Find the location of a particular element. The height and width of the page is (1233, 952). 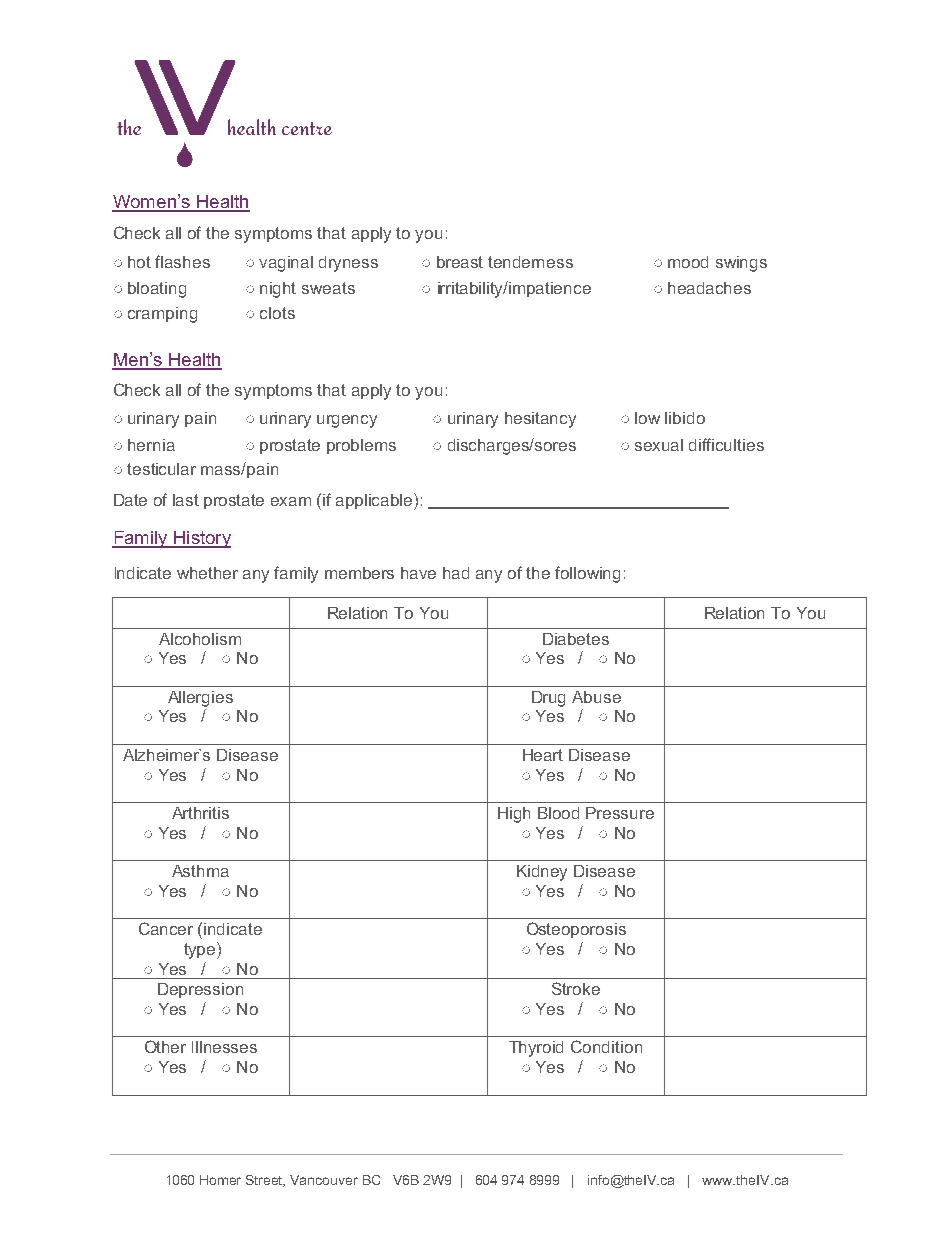

Asthma is located at coordinates (200, 871).
